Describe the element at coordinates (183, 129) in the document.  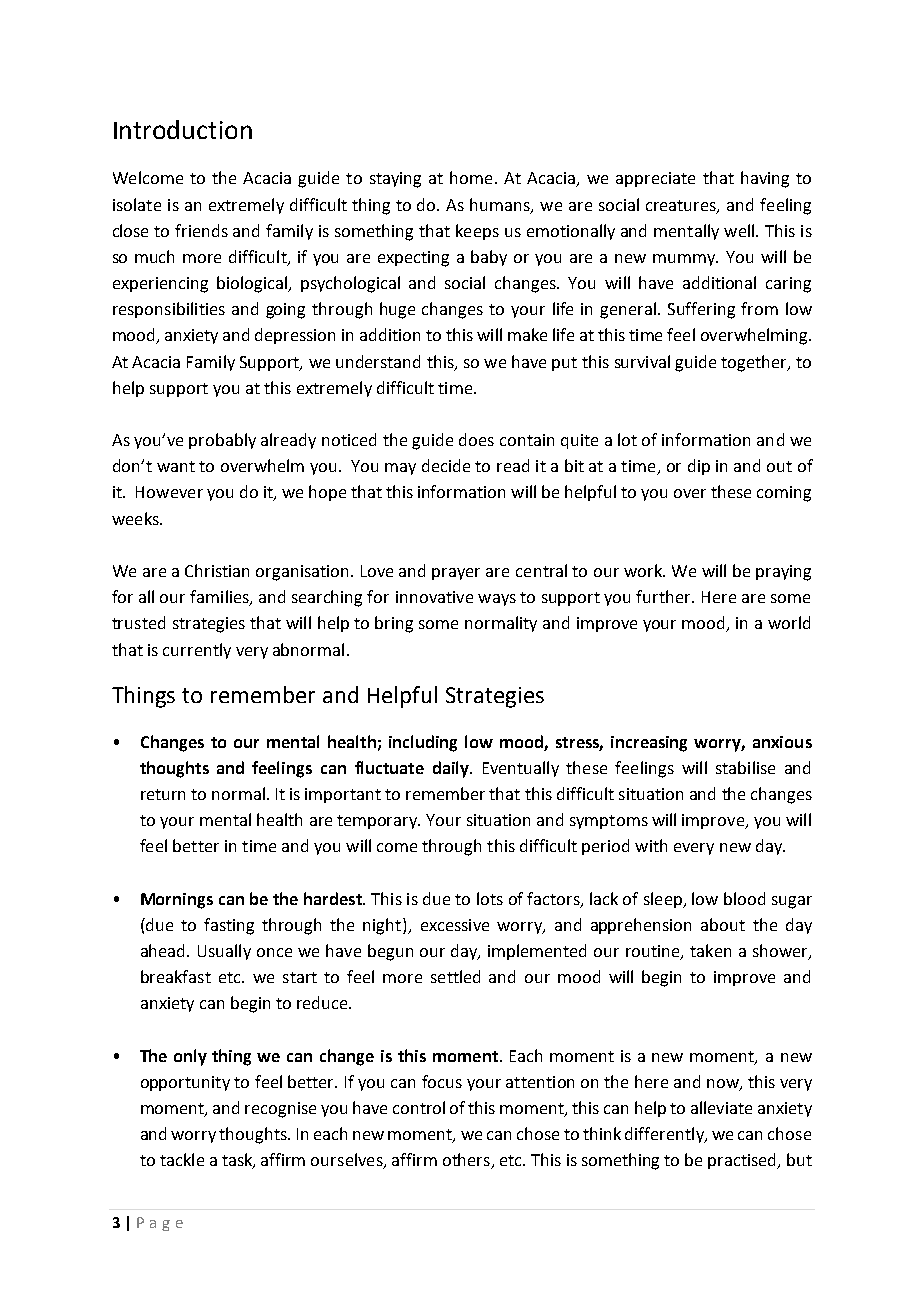
I see `Introduction` at that location.
